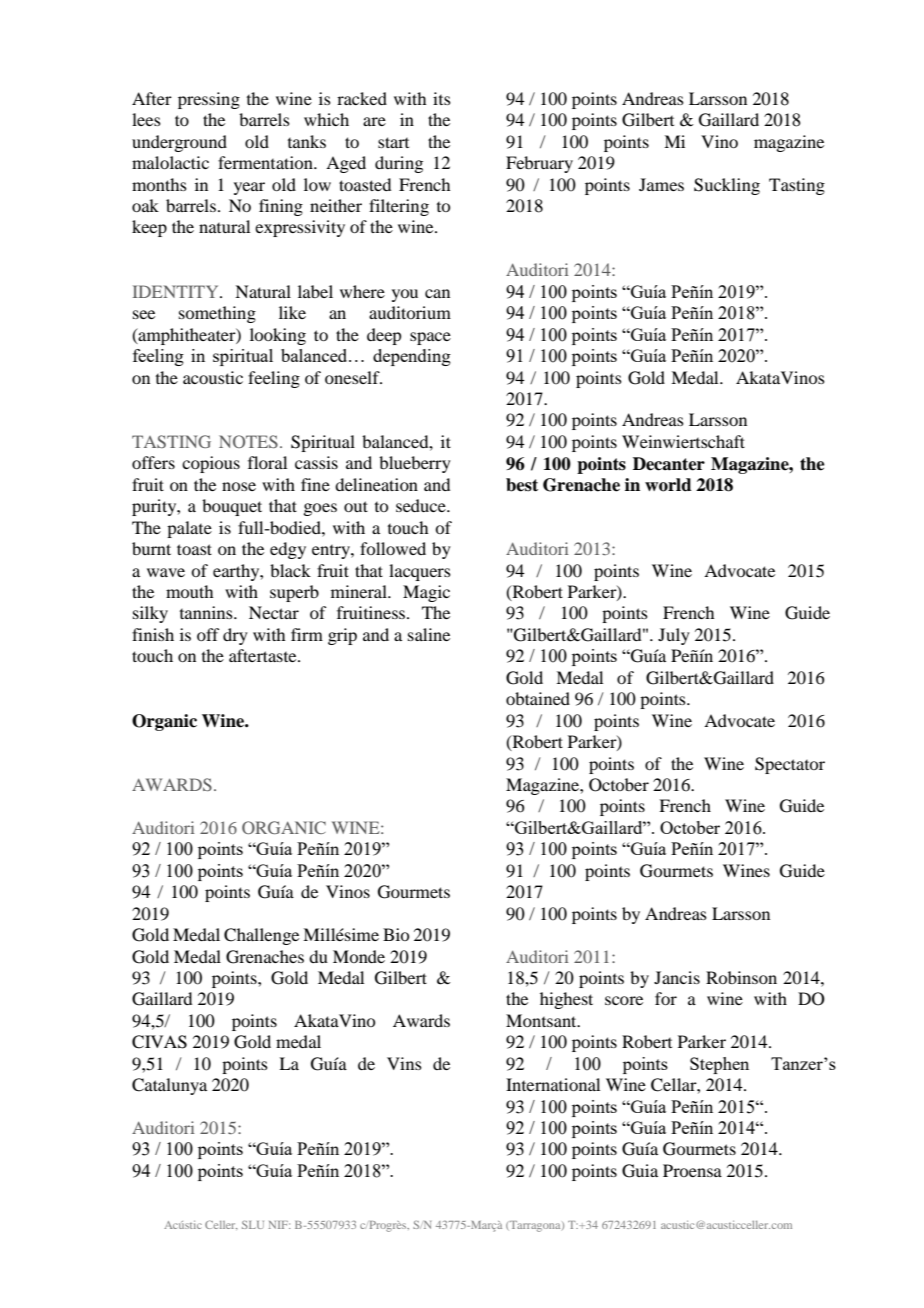 This screenshot has height=1308, width=924. I want to click on July, so click(674, 636).
